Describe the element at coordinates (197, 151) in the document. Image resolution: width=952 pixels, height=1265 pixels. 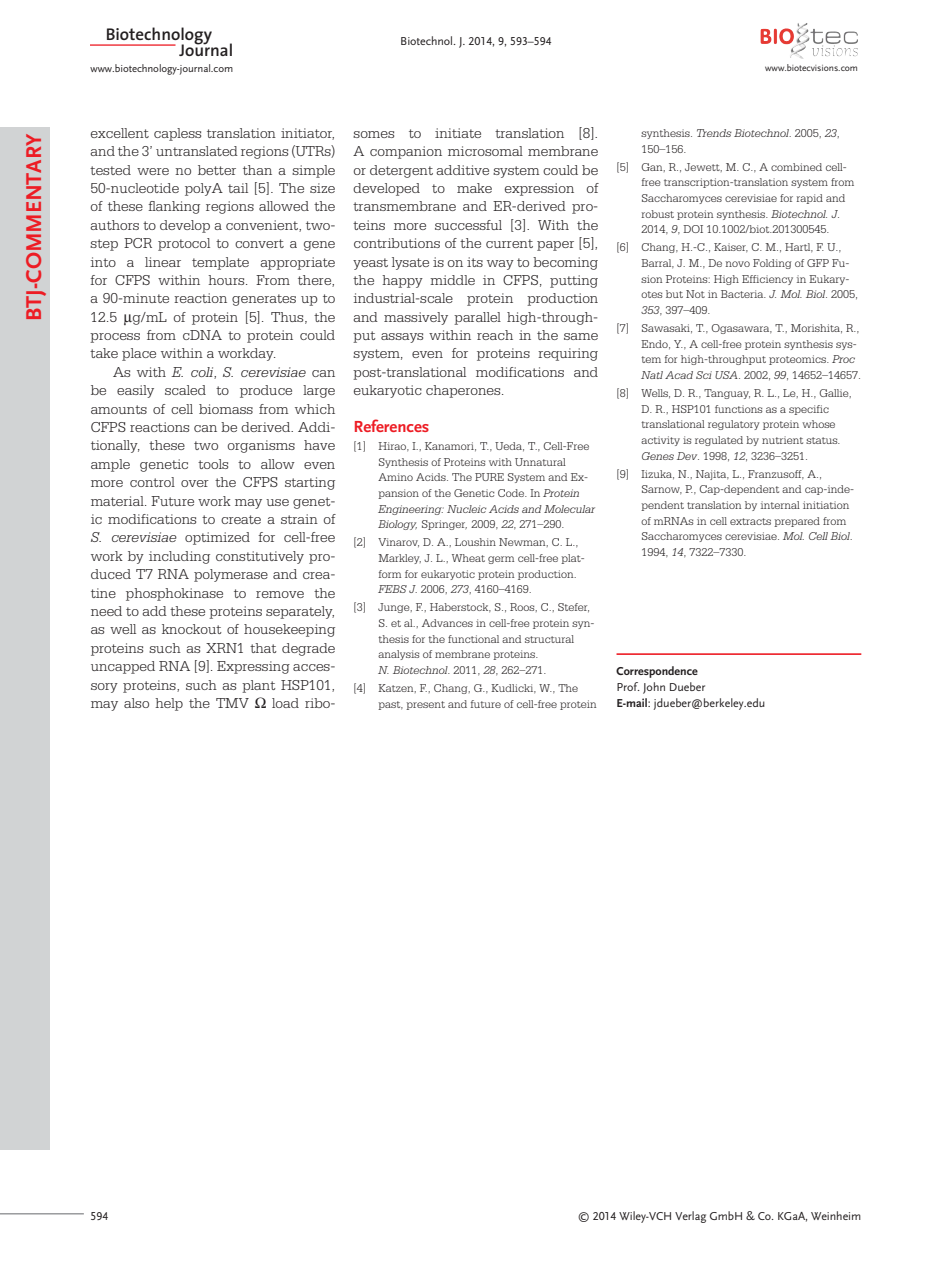
I see `untranslated` at that location.
